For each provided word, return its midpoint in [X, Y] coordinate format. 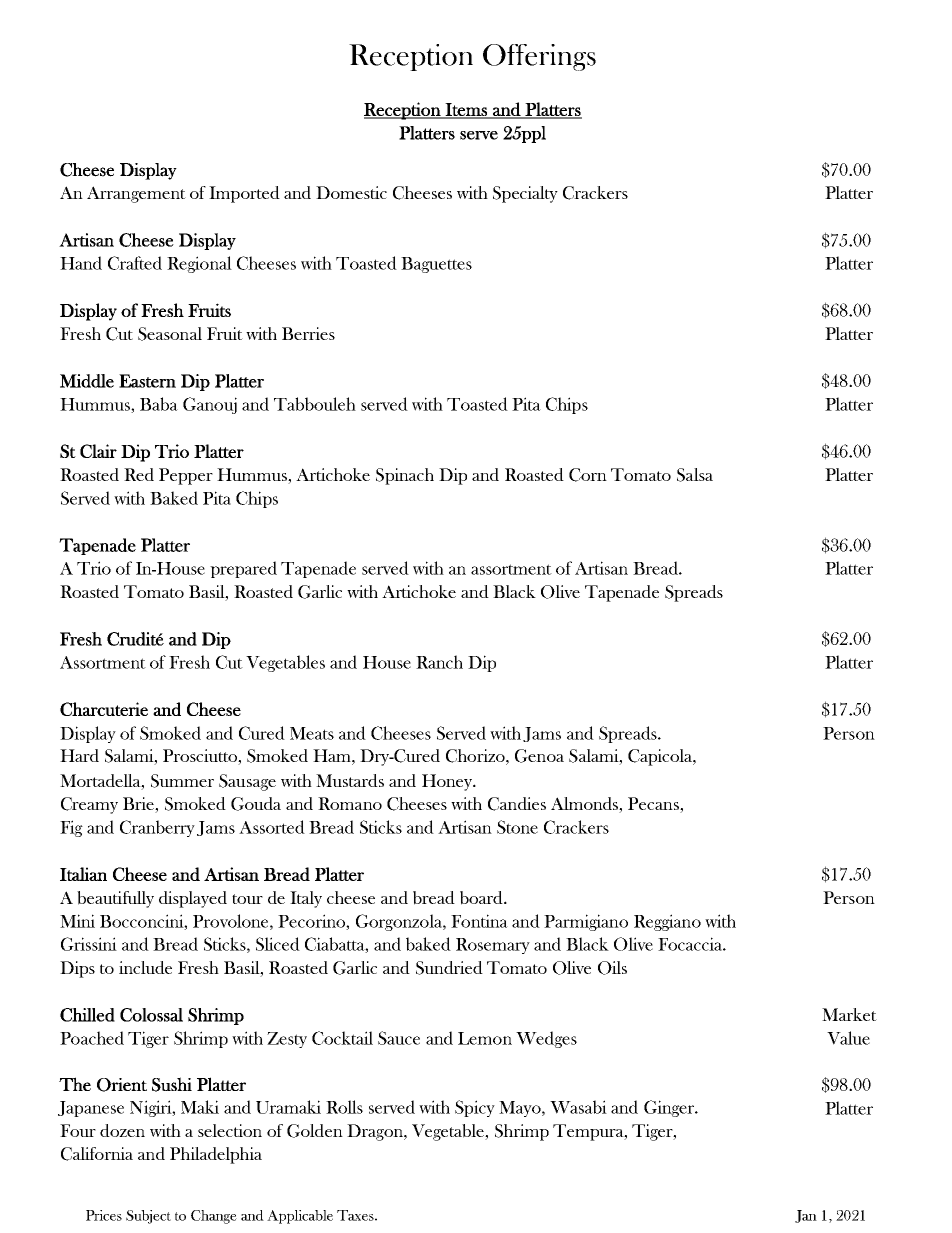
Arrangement [136, 194]
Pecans [654, 805]
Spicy [475, 1108]
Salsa [695, 475]
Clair [98, 451]
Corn [588, 475]
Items [466, 110]
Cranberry [157, 828]
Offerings [539, 57]
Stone [517, 827]
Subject [148, 1217]
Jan [806, 1216]
